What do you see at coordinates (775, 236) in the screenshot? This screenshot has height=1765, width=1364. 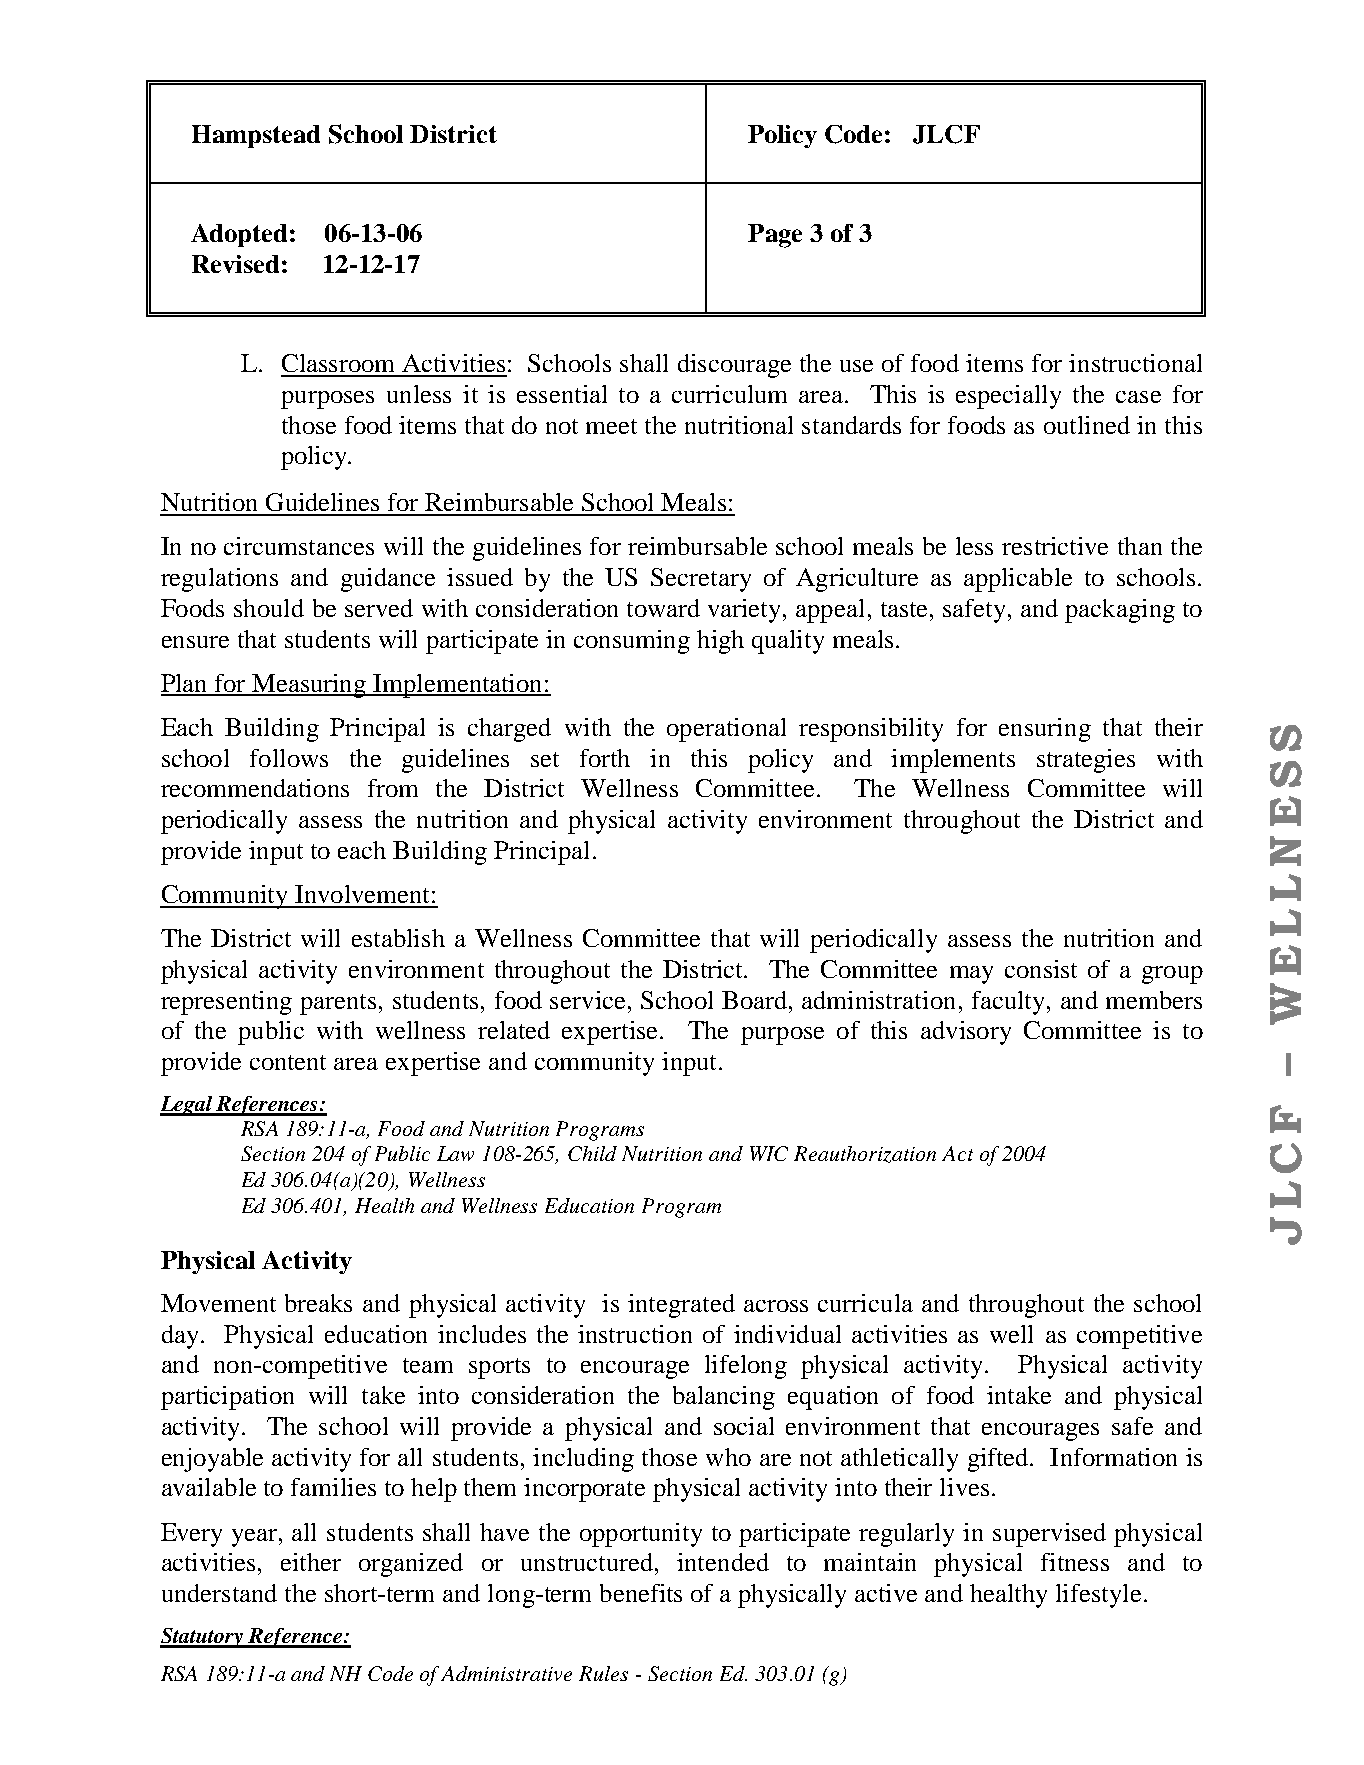 I see `Page` at bounding box center [775, 236].
